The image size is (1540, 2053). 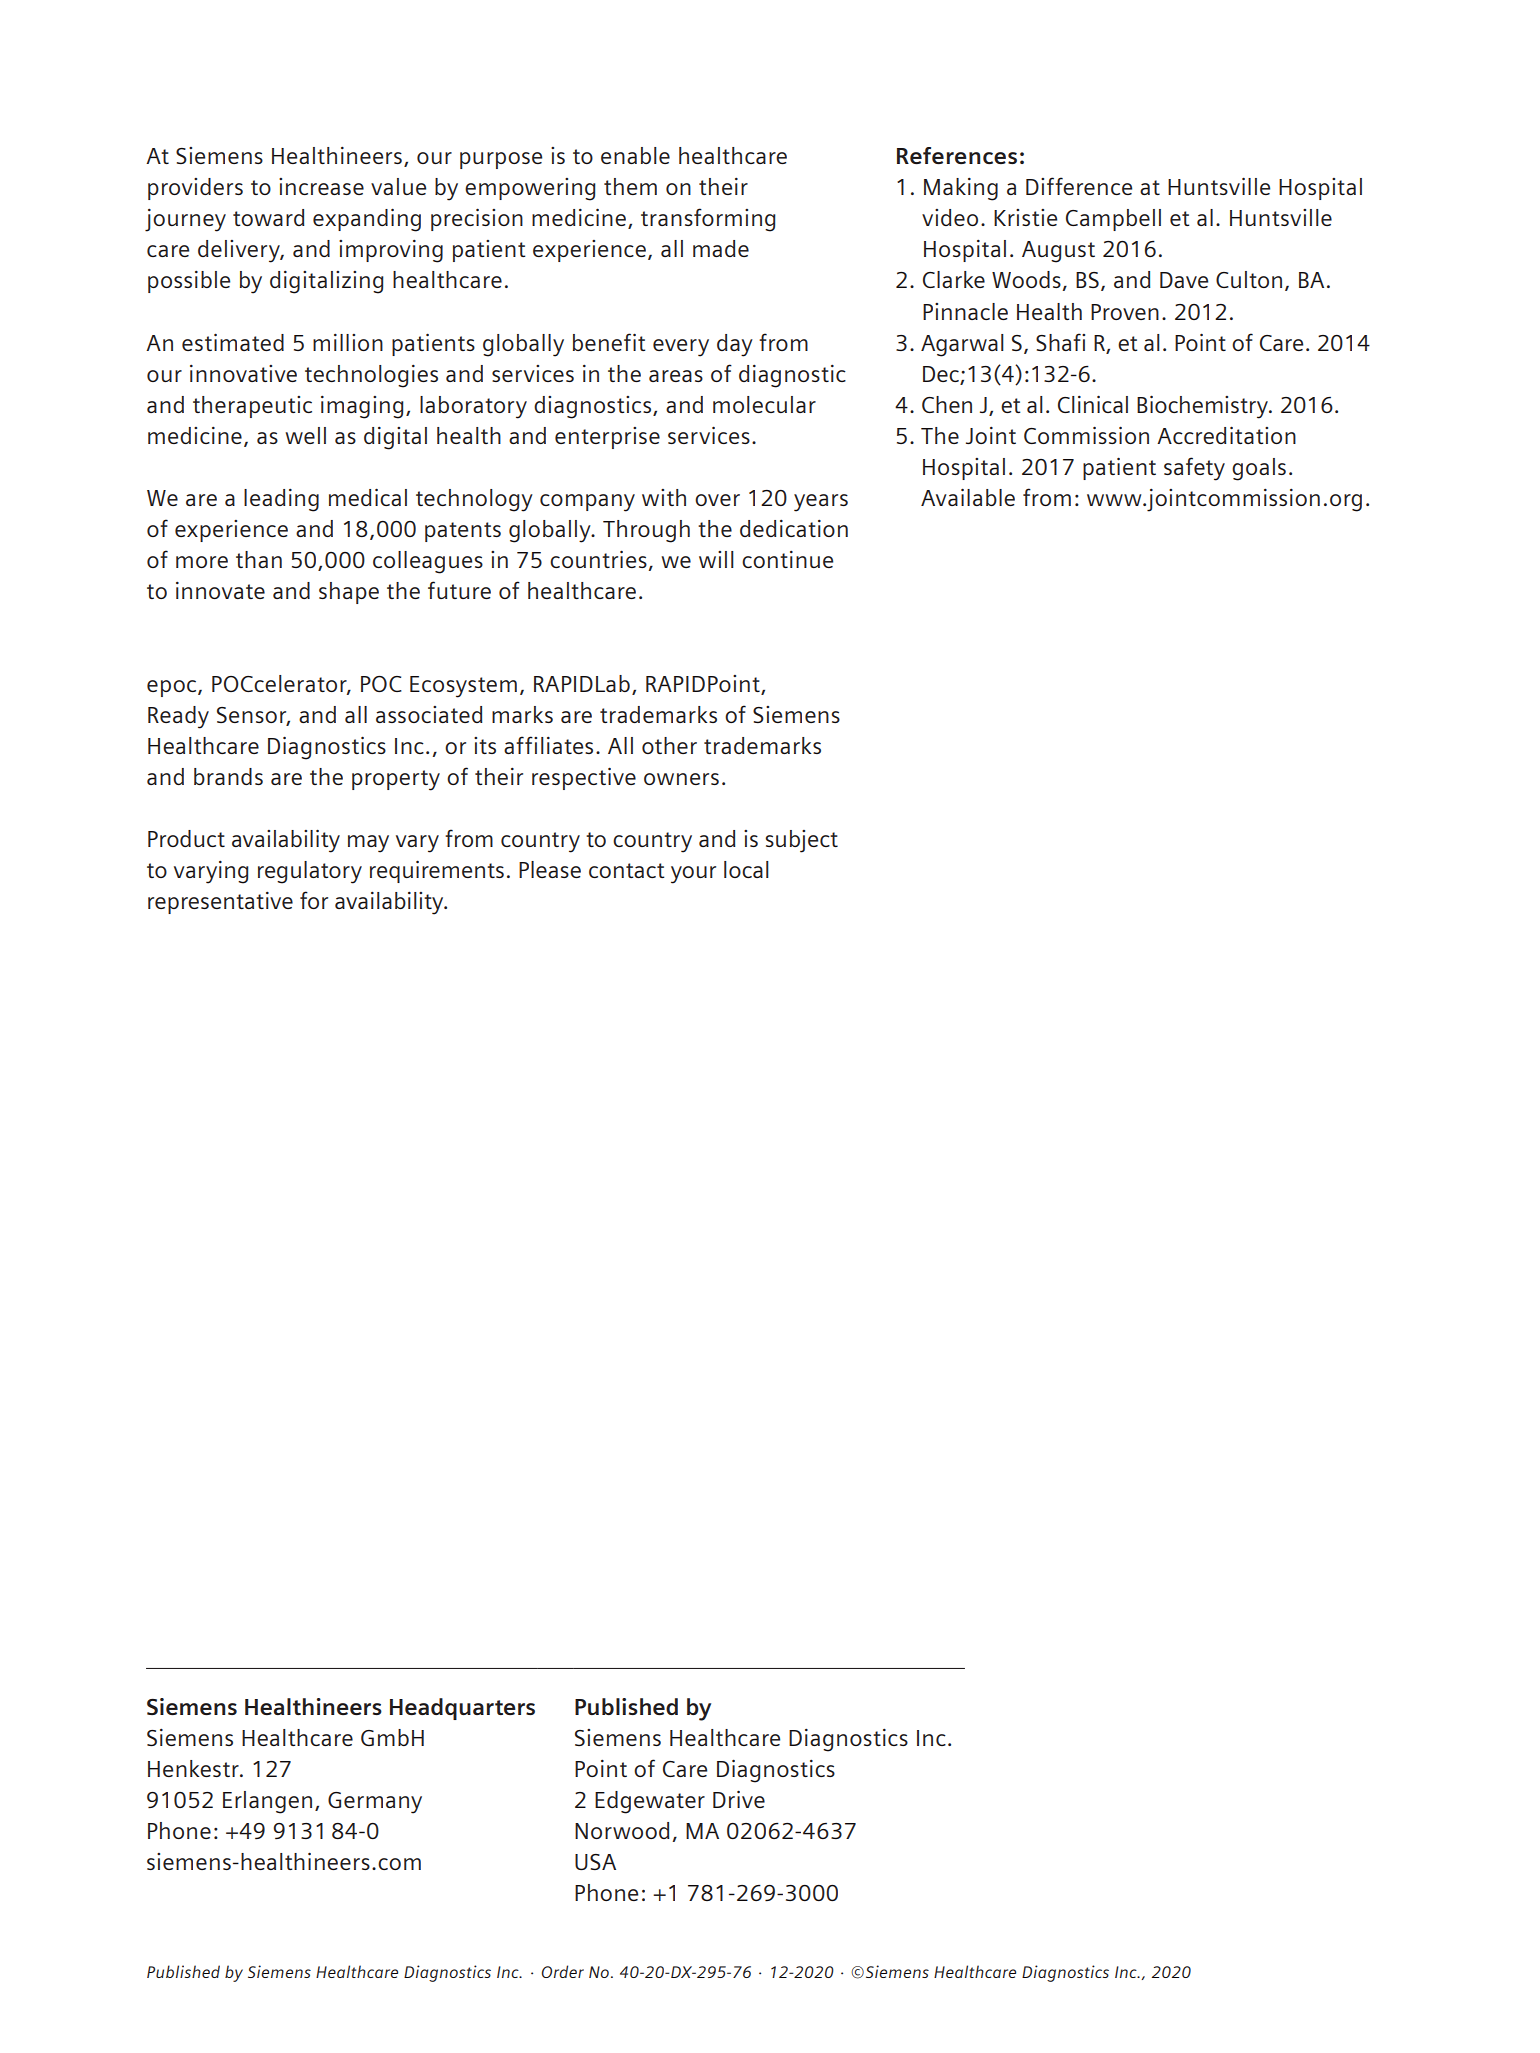 I want to click on transforming, so click(x=708, y=220).
